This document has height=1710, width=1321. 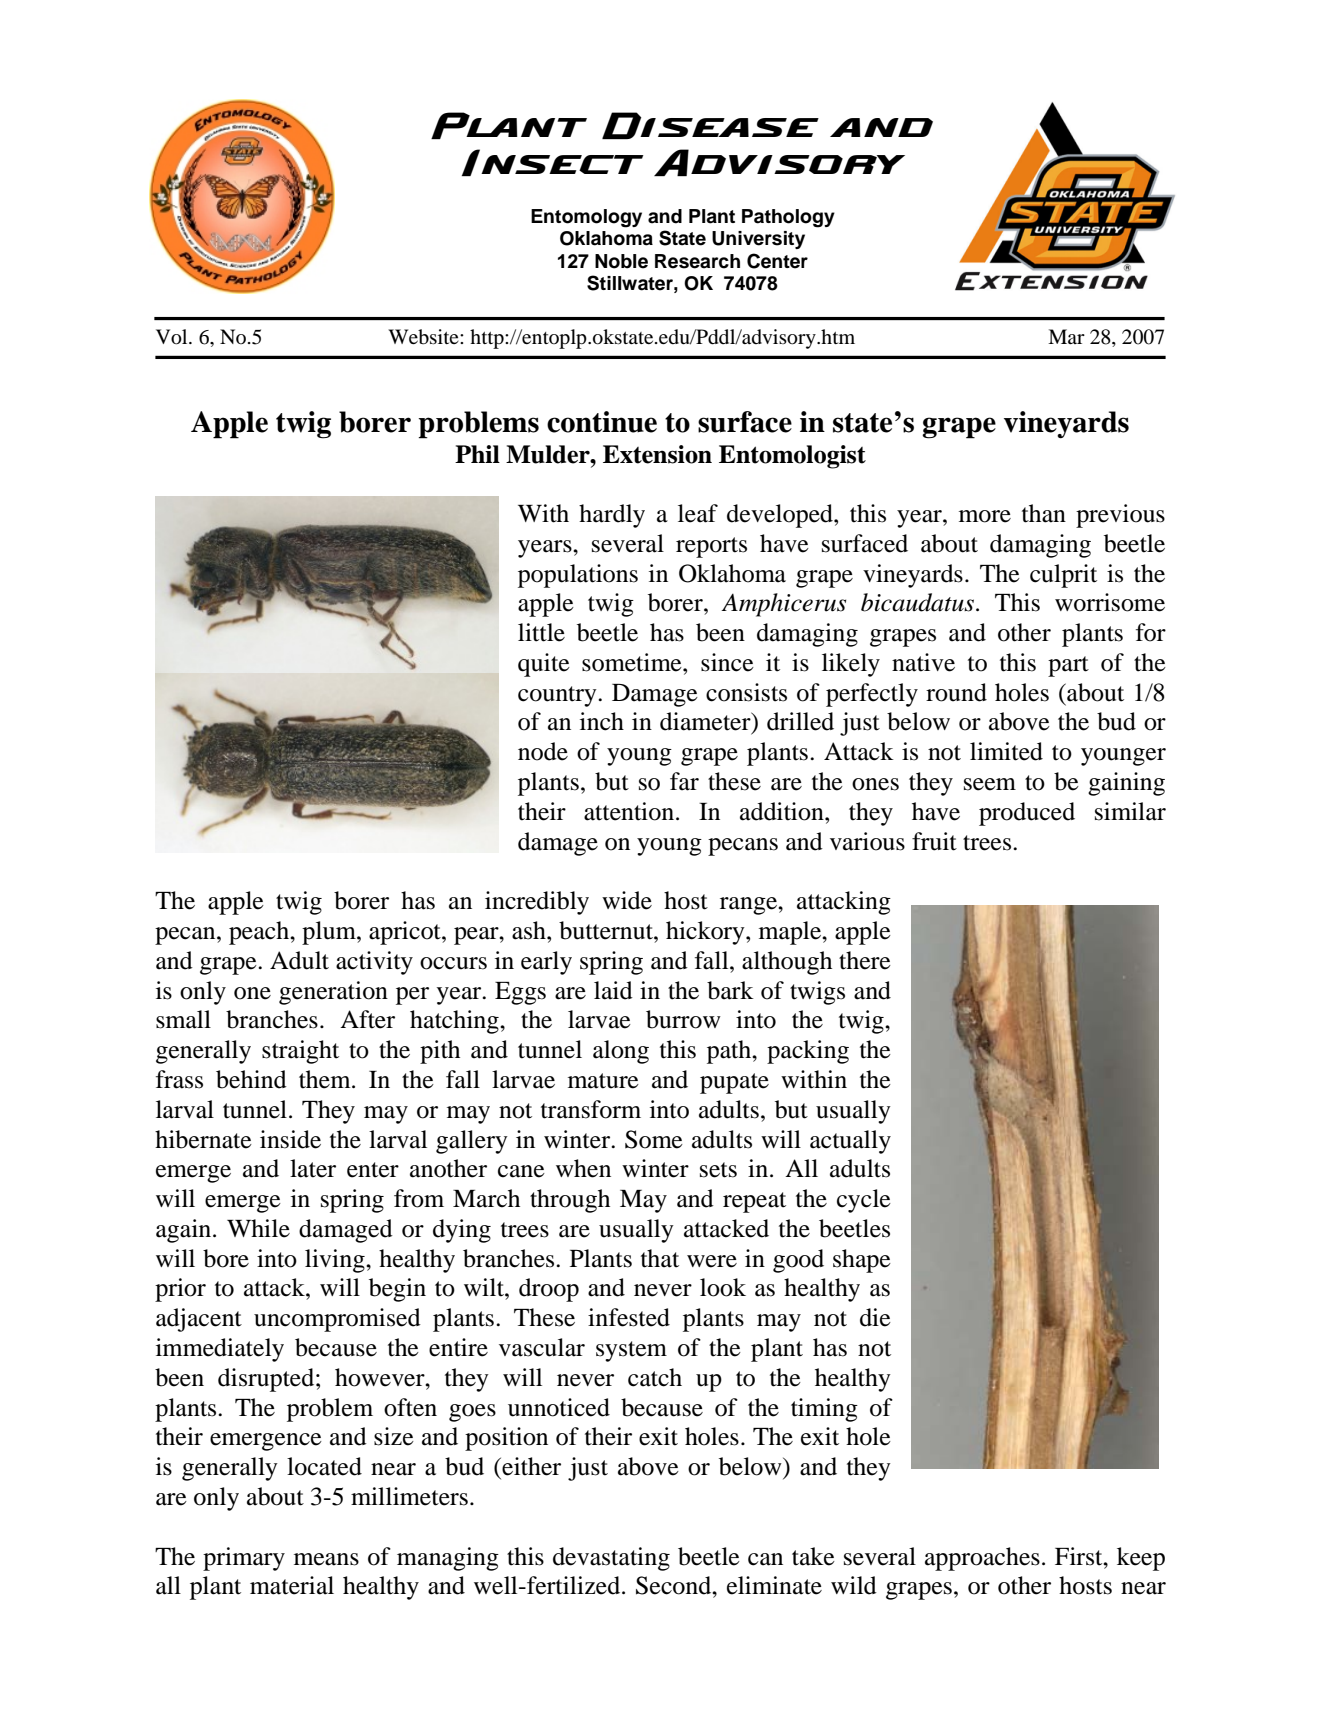 I want to click on Disease, so click(x=710, y=125).
